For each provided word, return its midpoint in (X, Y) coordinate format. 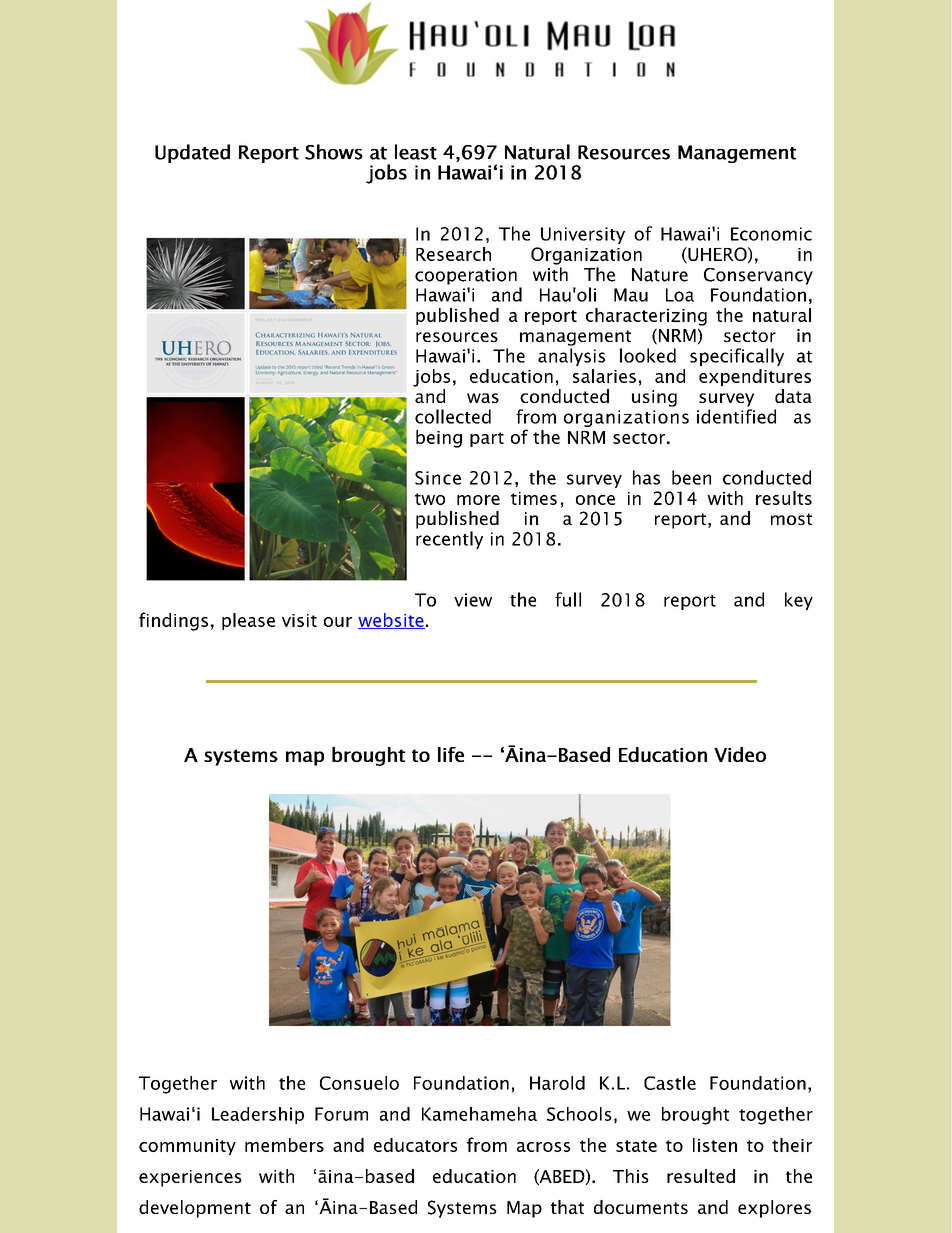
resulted (701, 1176)
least (416, 152)
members (284, 1145)
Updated (192, 153)
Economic (771, 234)
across (544, 1147)
